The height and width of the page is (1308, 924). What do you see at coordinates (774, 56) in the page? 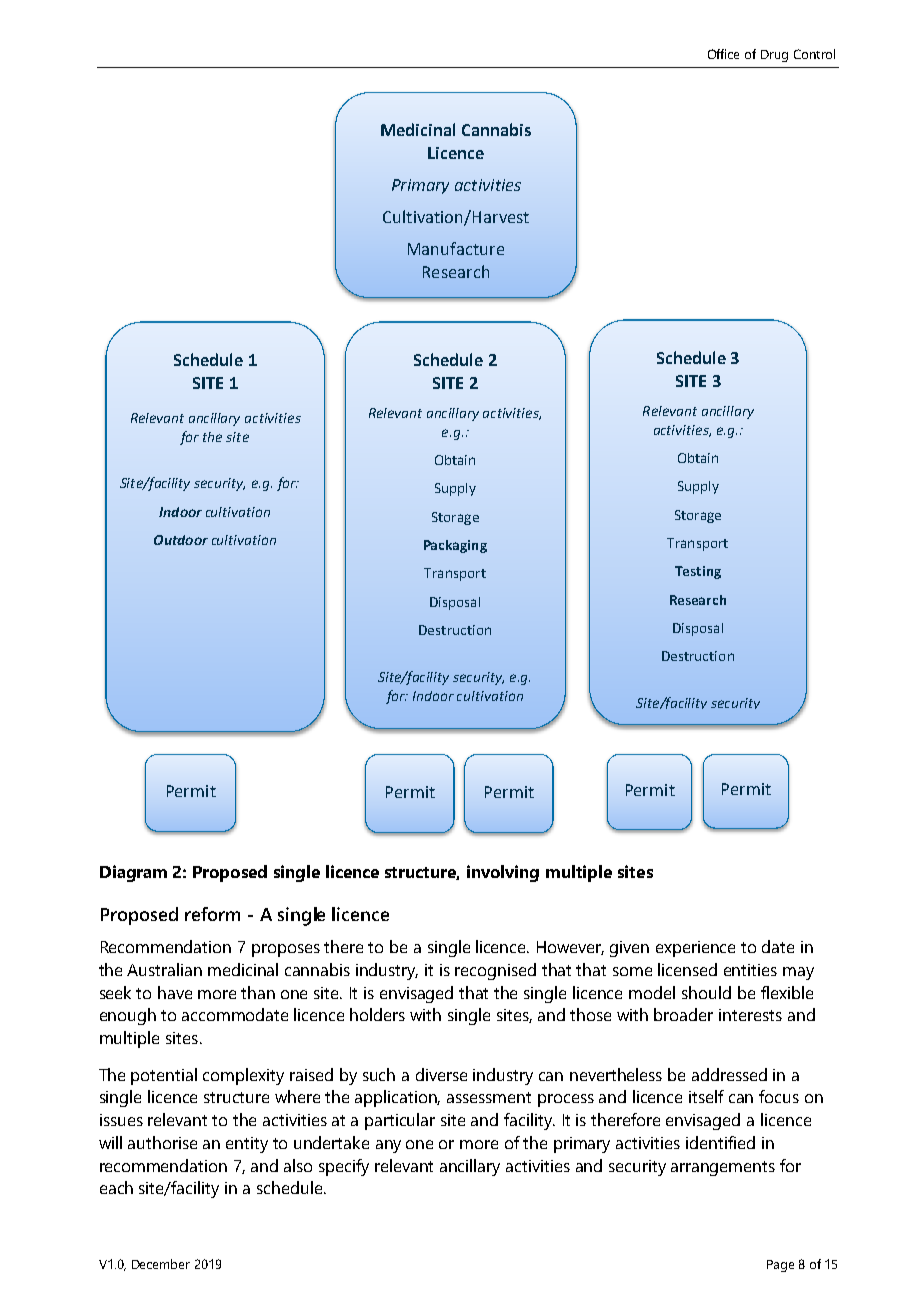
I see `Drug` at bounding box center [774, 56].
